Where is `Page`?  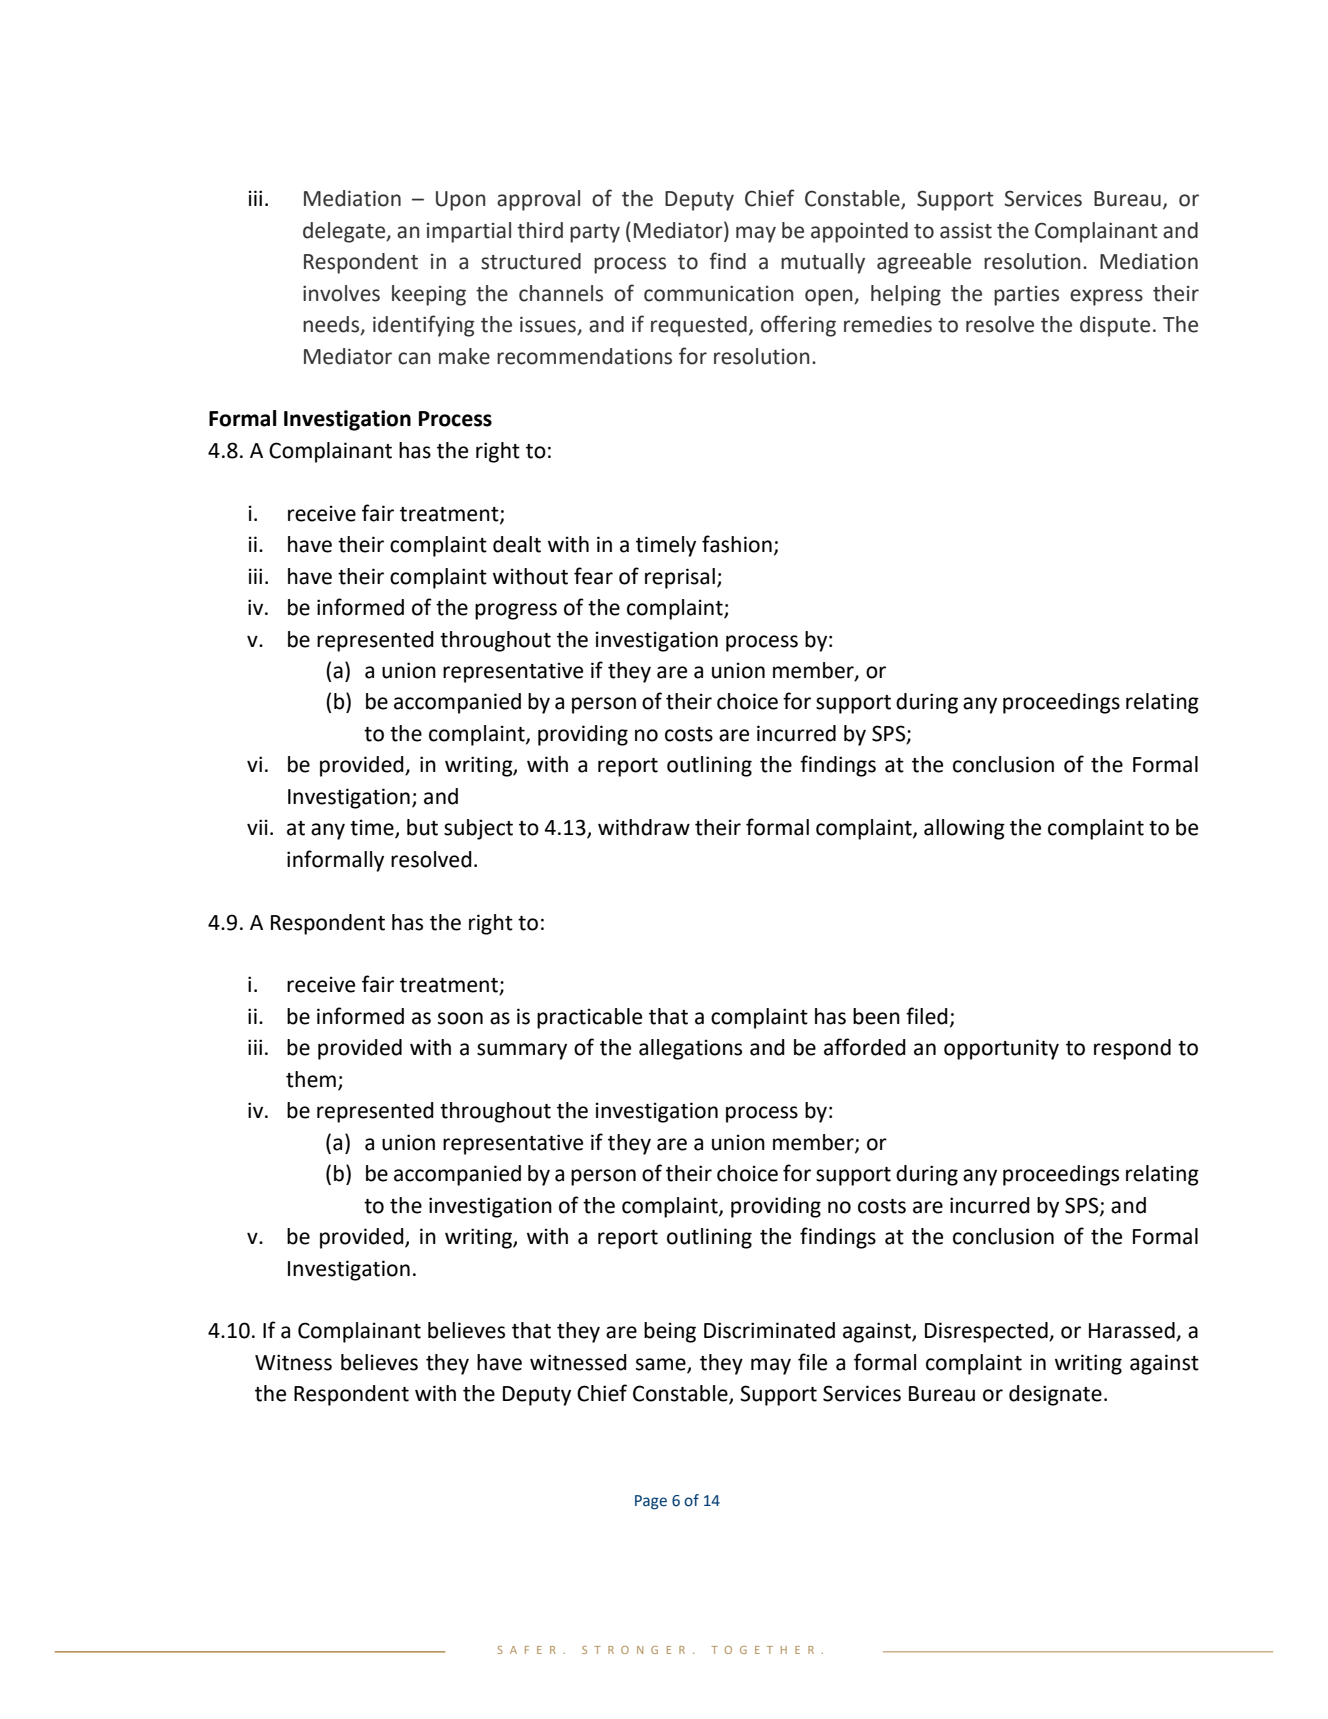
Page is located at coordinates (651, 1502).
